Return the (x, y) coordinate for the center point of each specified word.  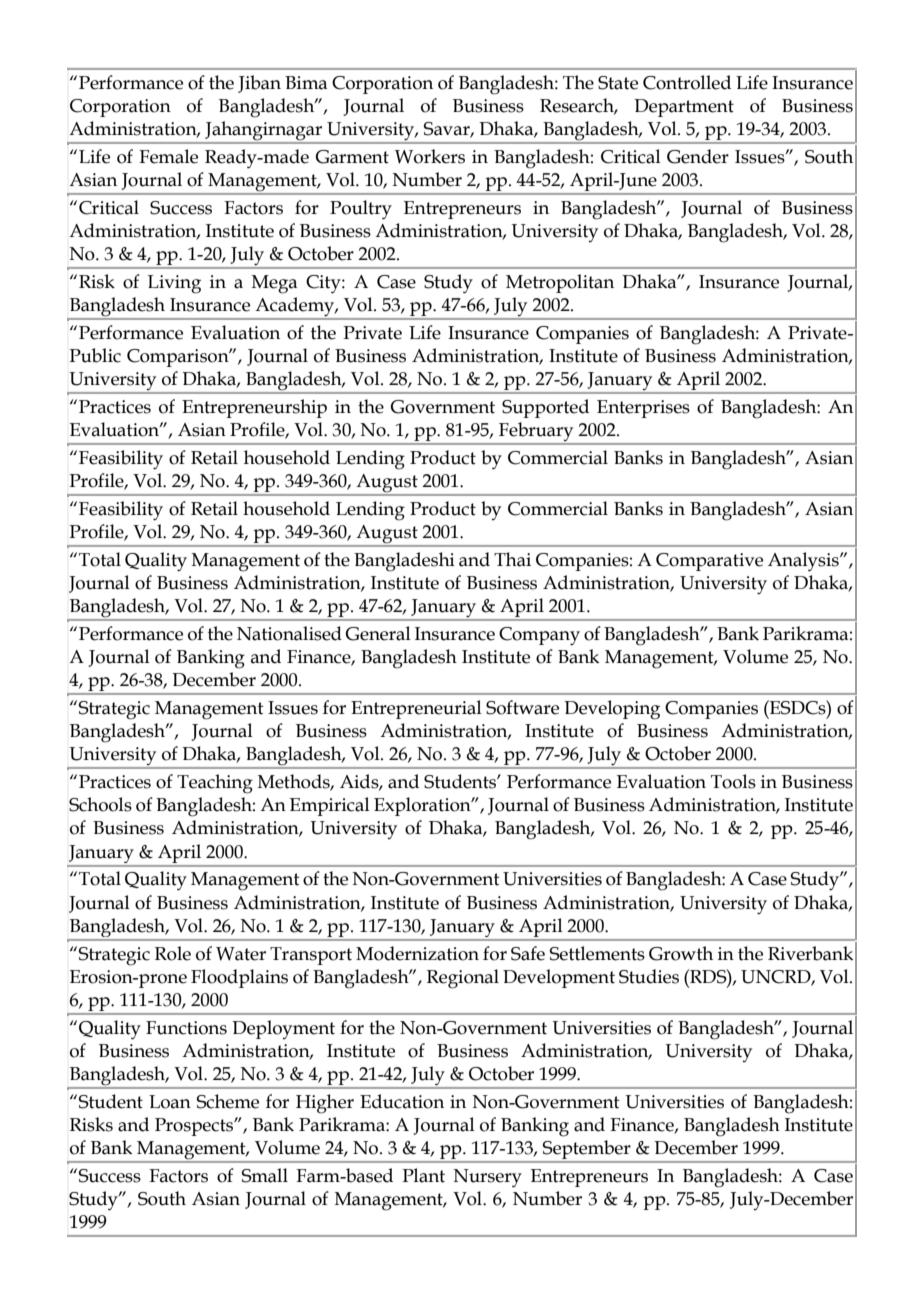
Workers (430, 156)
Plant (423, 1175)
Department (684, 108)
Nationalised (289, 633)
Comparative (709, 562)
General (378, 633)
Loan (170, 1102)
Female (168, 156)
